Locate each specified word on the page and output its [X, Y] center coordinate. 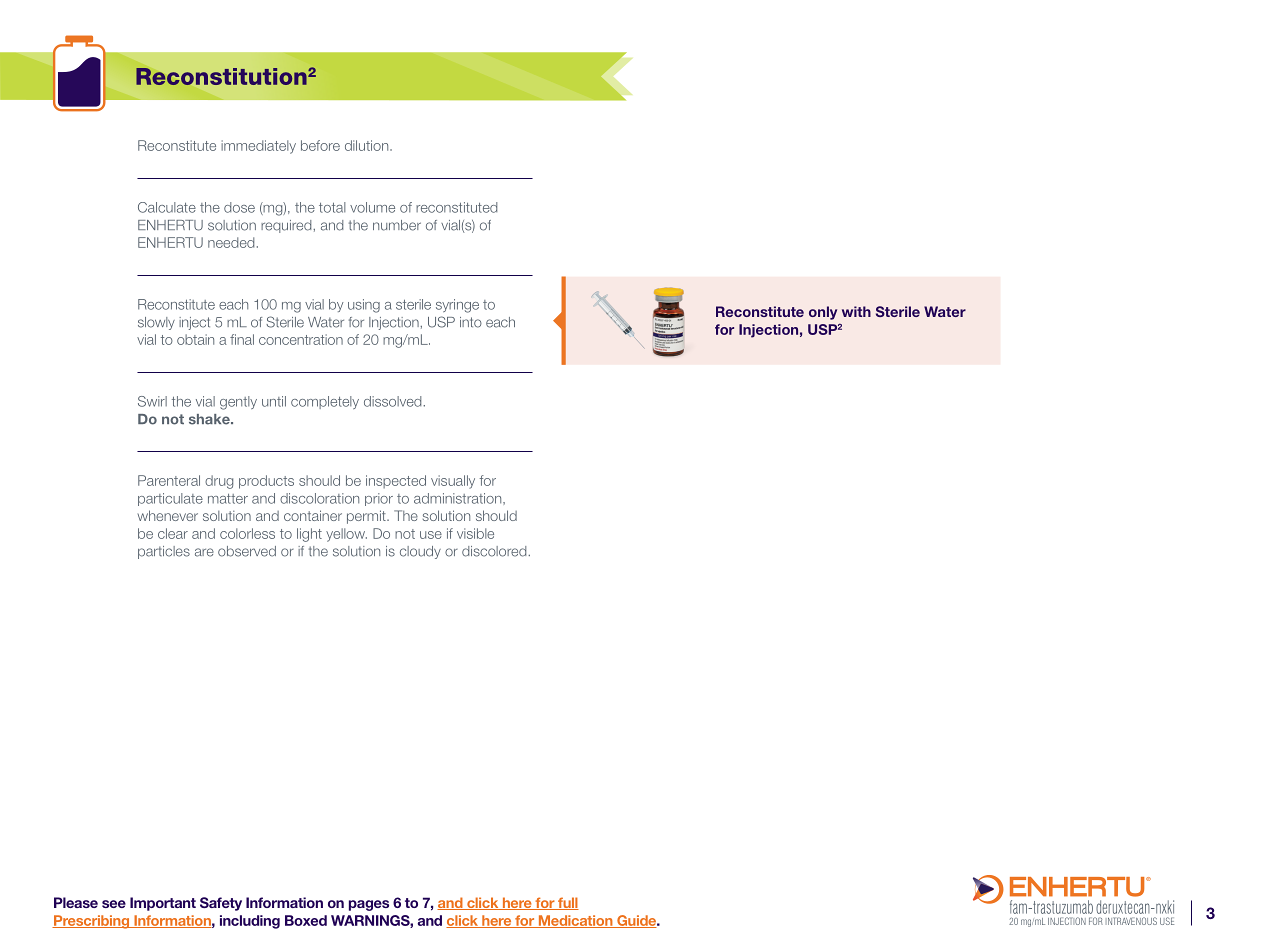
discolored [495, 551]
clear [173, 533]
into [471, 322]
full [567, 903]
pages [369, 905]
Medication [575, 921]
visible [475, 533]
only [823, 313]
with [856, 311]
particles [164, 552]
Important [163, 904]
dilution [368, 145]
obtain [195, 339]
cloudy [420, 552]
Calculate [167, 207]
